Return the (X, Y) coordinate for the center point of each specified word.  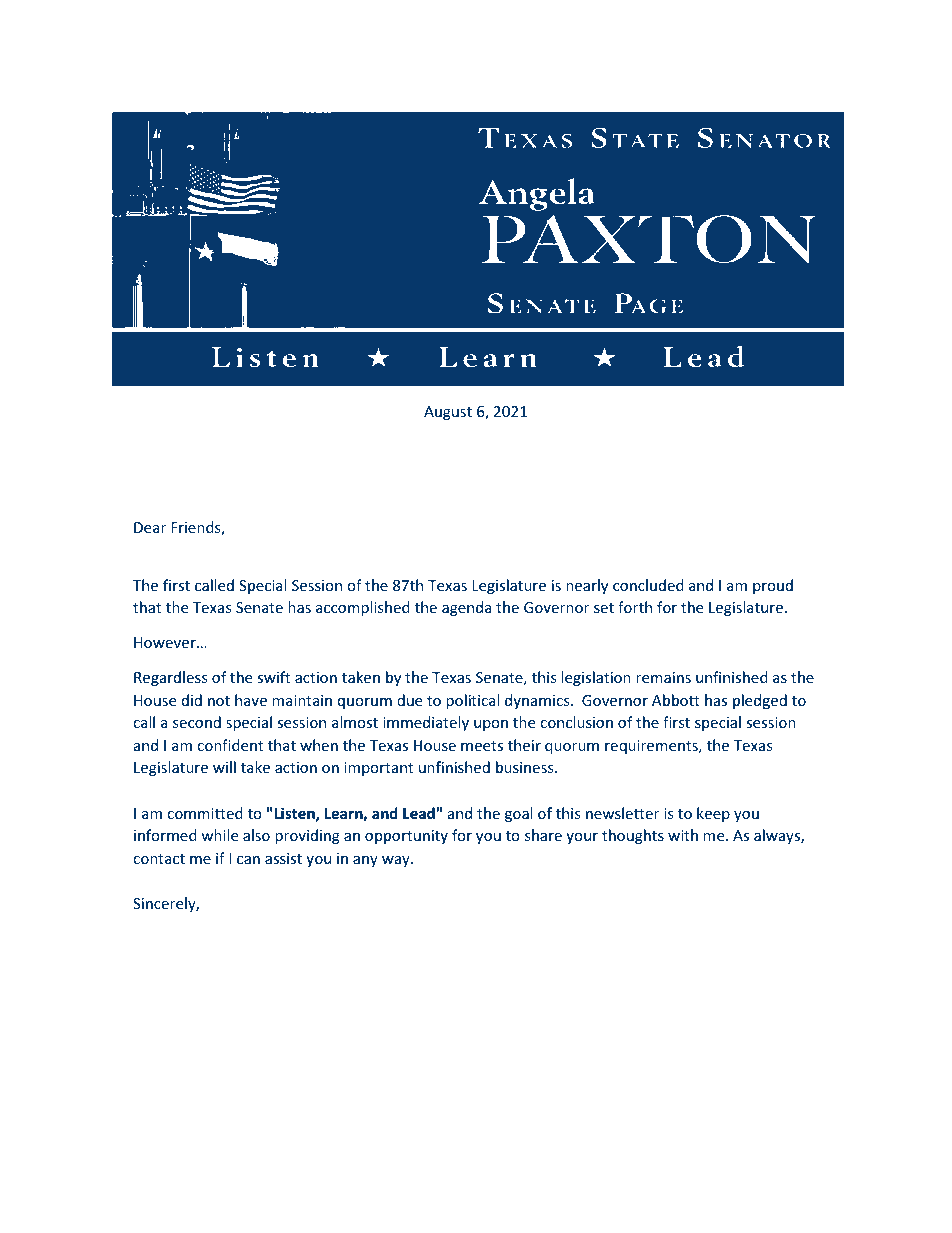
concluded (648, 585)
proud (773, 586)
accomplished (363, 608)
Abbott (676, 700)
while (219, 835)
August (448, 413)
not (219, 701)
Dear (150, 527)
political (472, 701)
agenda (467, 608)
